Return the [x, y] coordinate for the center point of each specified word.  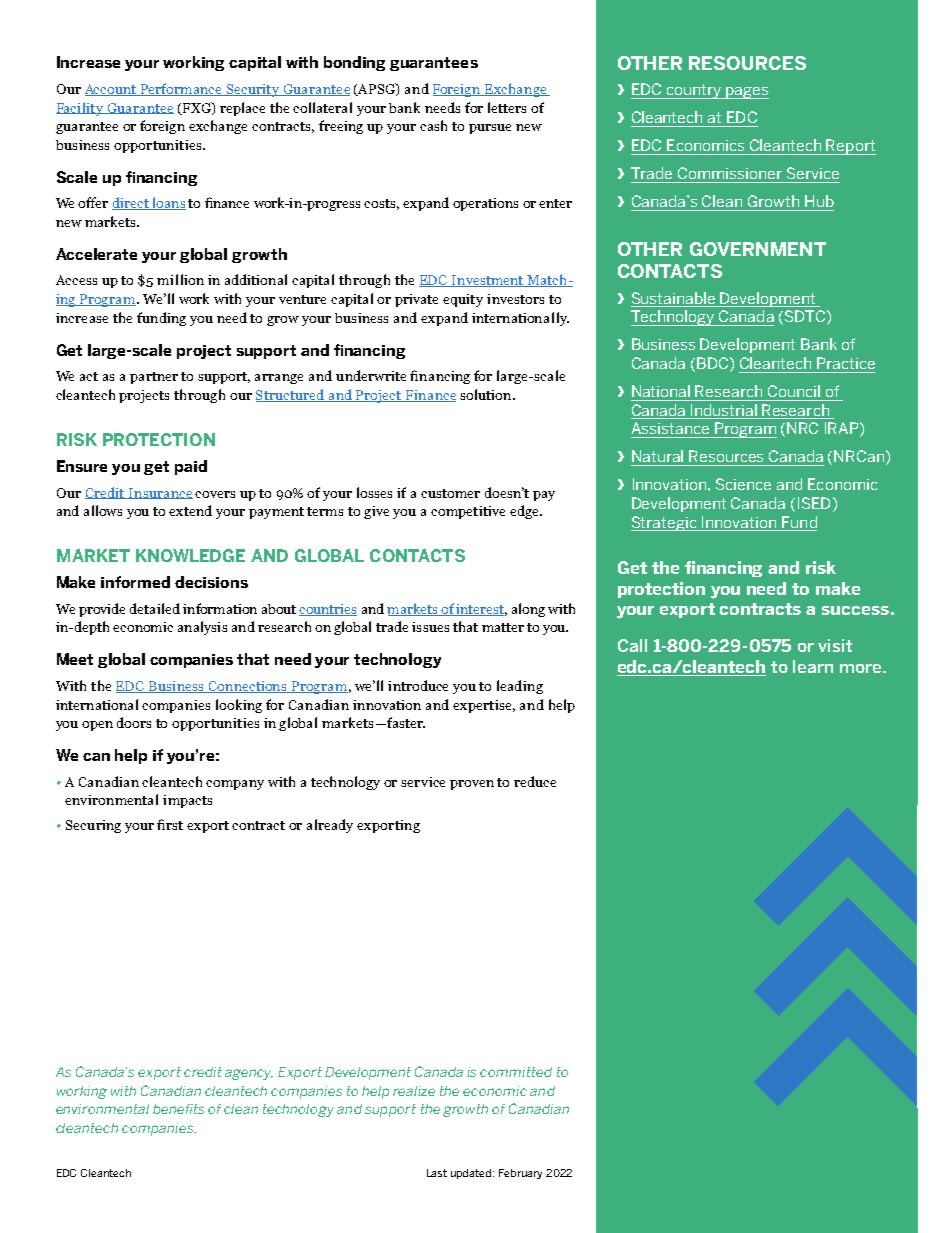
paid [191, 467]
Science [743, 484]
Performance [182, 89]
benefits [178, 1109]
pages [747, 93]
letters [507, 107]
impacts [187, 801]
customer [450, 493]
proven [472, 785]
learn [813, 666]
